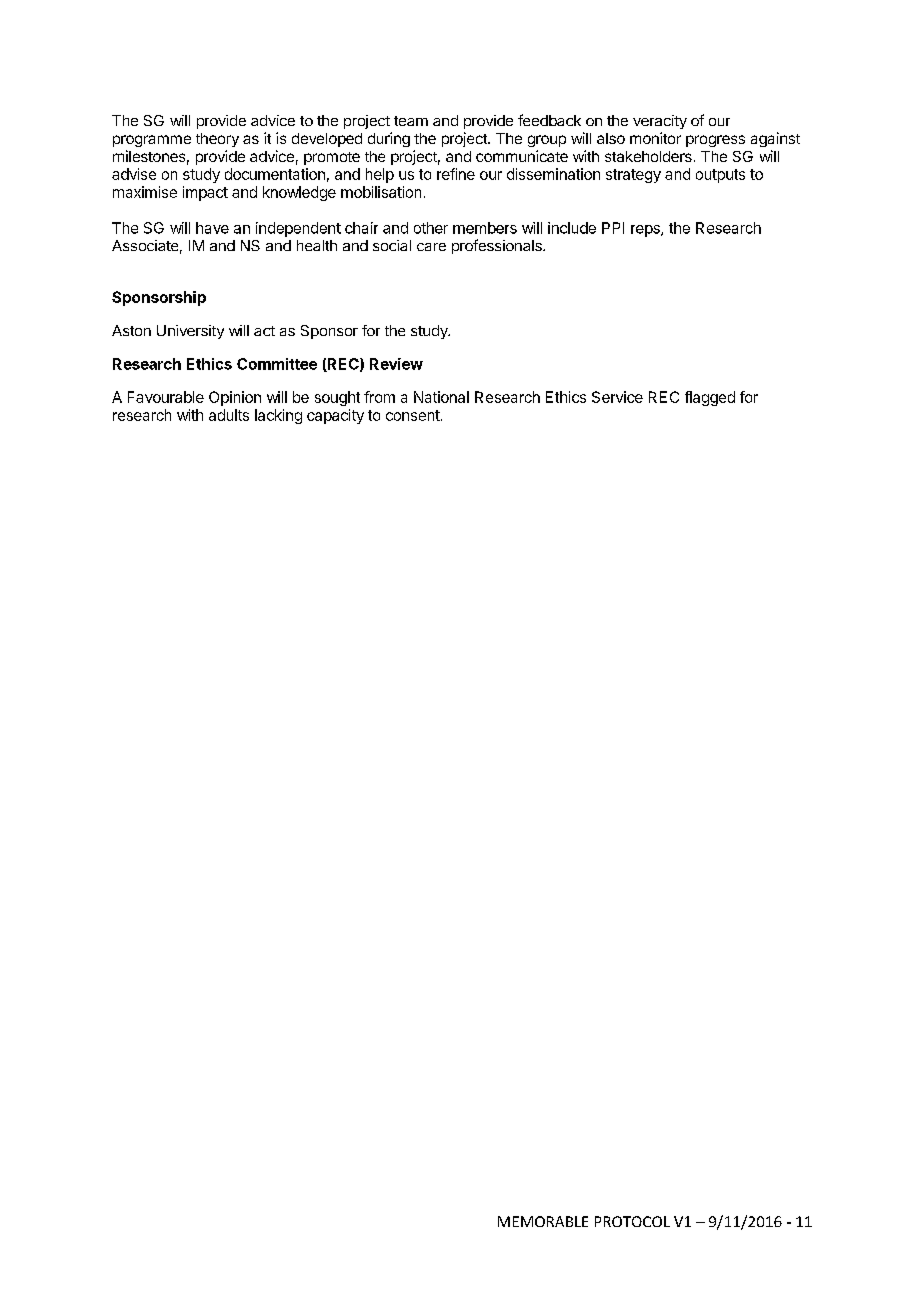 This document has height=1308, width=924. What do you see at coordinates (337, 398) in the document?
I see `sought` at bounding box center [337, 398].
